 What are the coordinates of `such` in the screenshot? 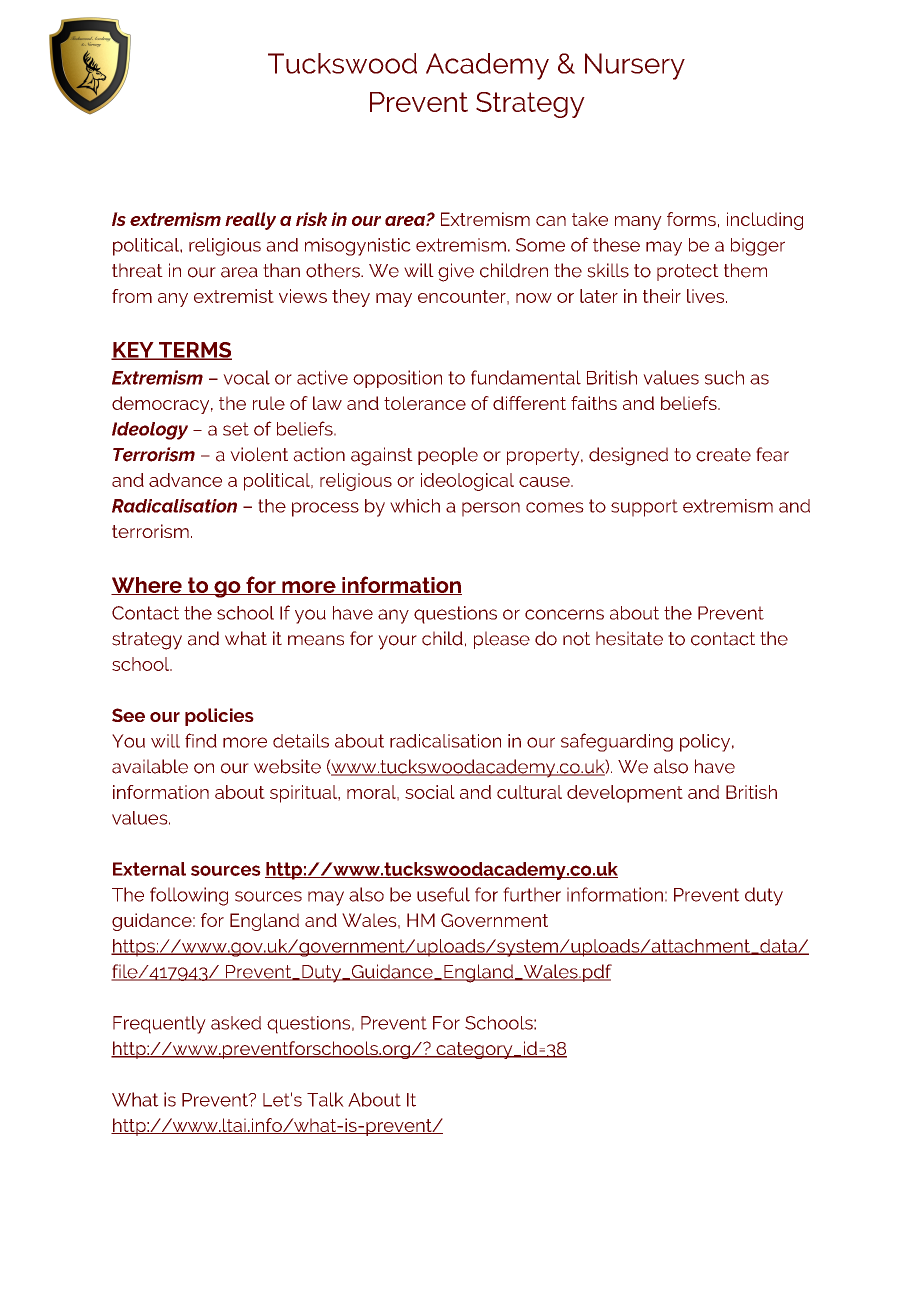 It's located at (724, 377).
